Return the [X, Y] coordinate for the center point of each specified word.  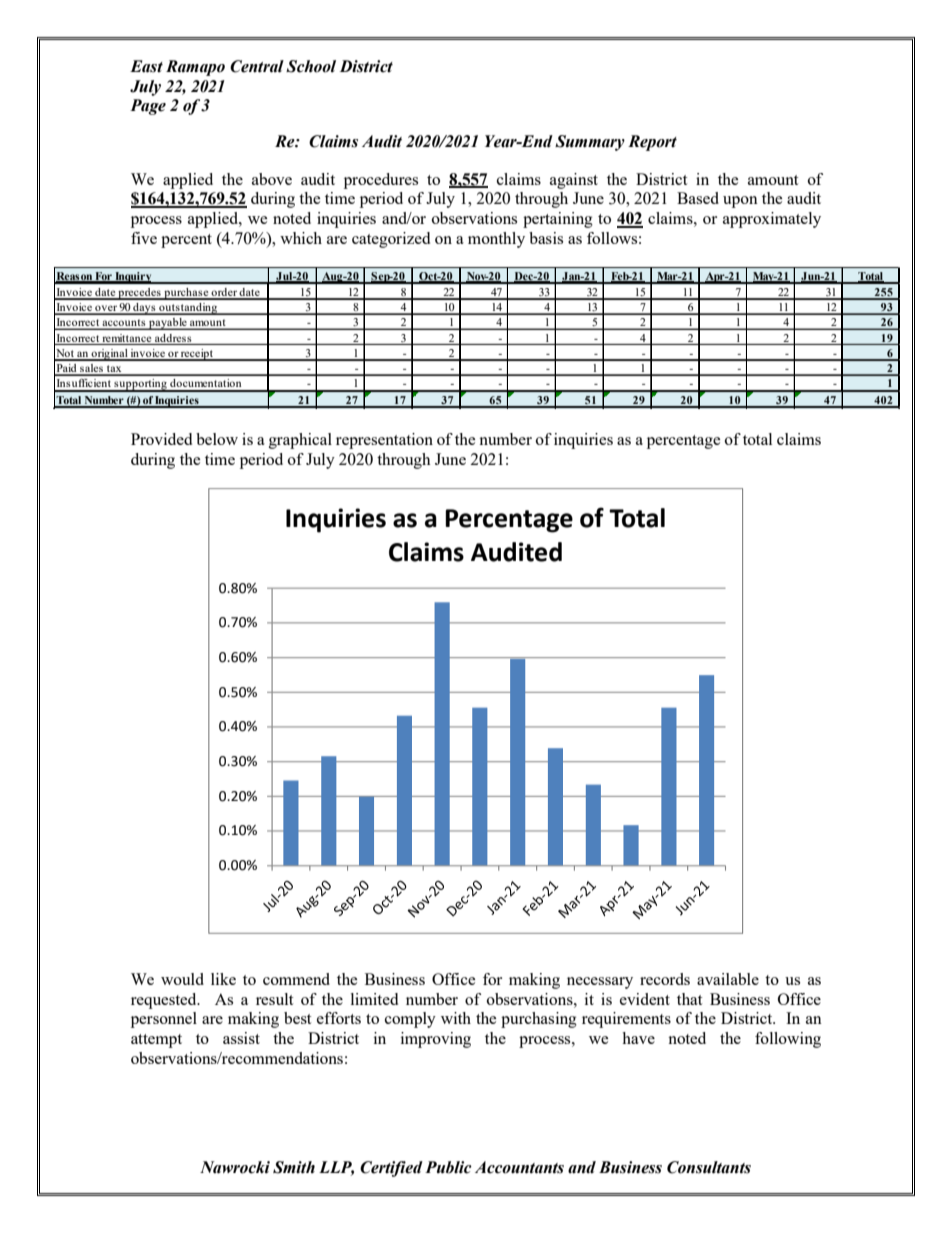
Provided [161, 439]
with [456, 1018]
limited [374, 999]
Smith [294, 1167]
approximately [772, 220]
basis [546, 238]
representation [384, 441]
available [728, 979]
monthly [496, 240]
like [223, 979]
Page [148, 107]
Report [652, 143]
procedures [381, 181]
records [665, 979]
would [182, 979]
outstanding [188, 309]
